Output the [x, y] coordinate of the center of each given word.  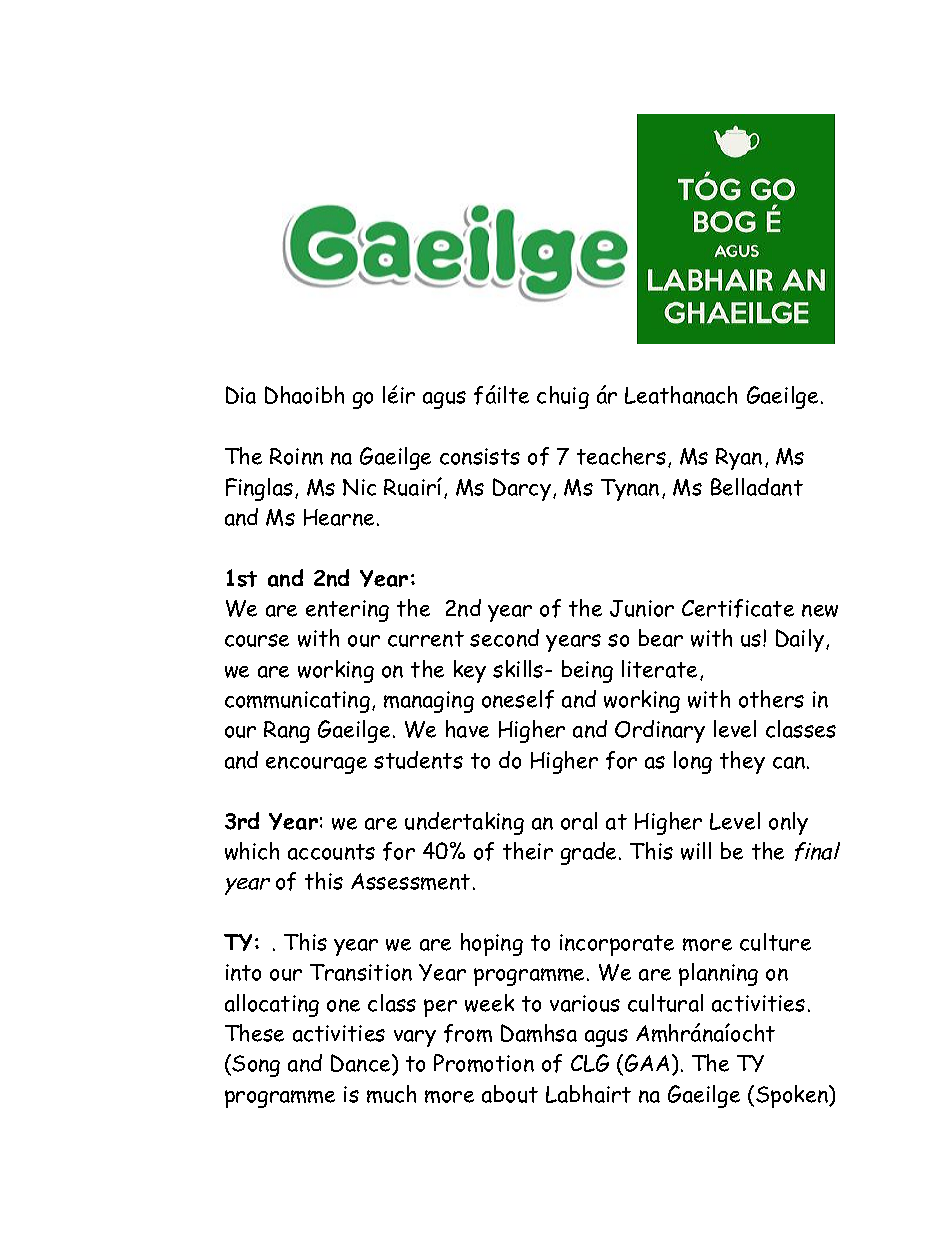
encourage [316, 765]
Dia [241, 395]
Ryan [739, 459]
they [742, 762]
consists [480, 456]
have [467, 729]
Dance [362, 1064]
